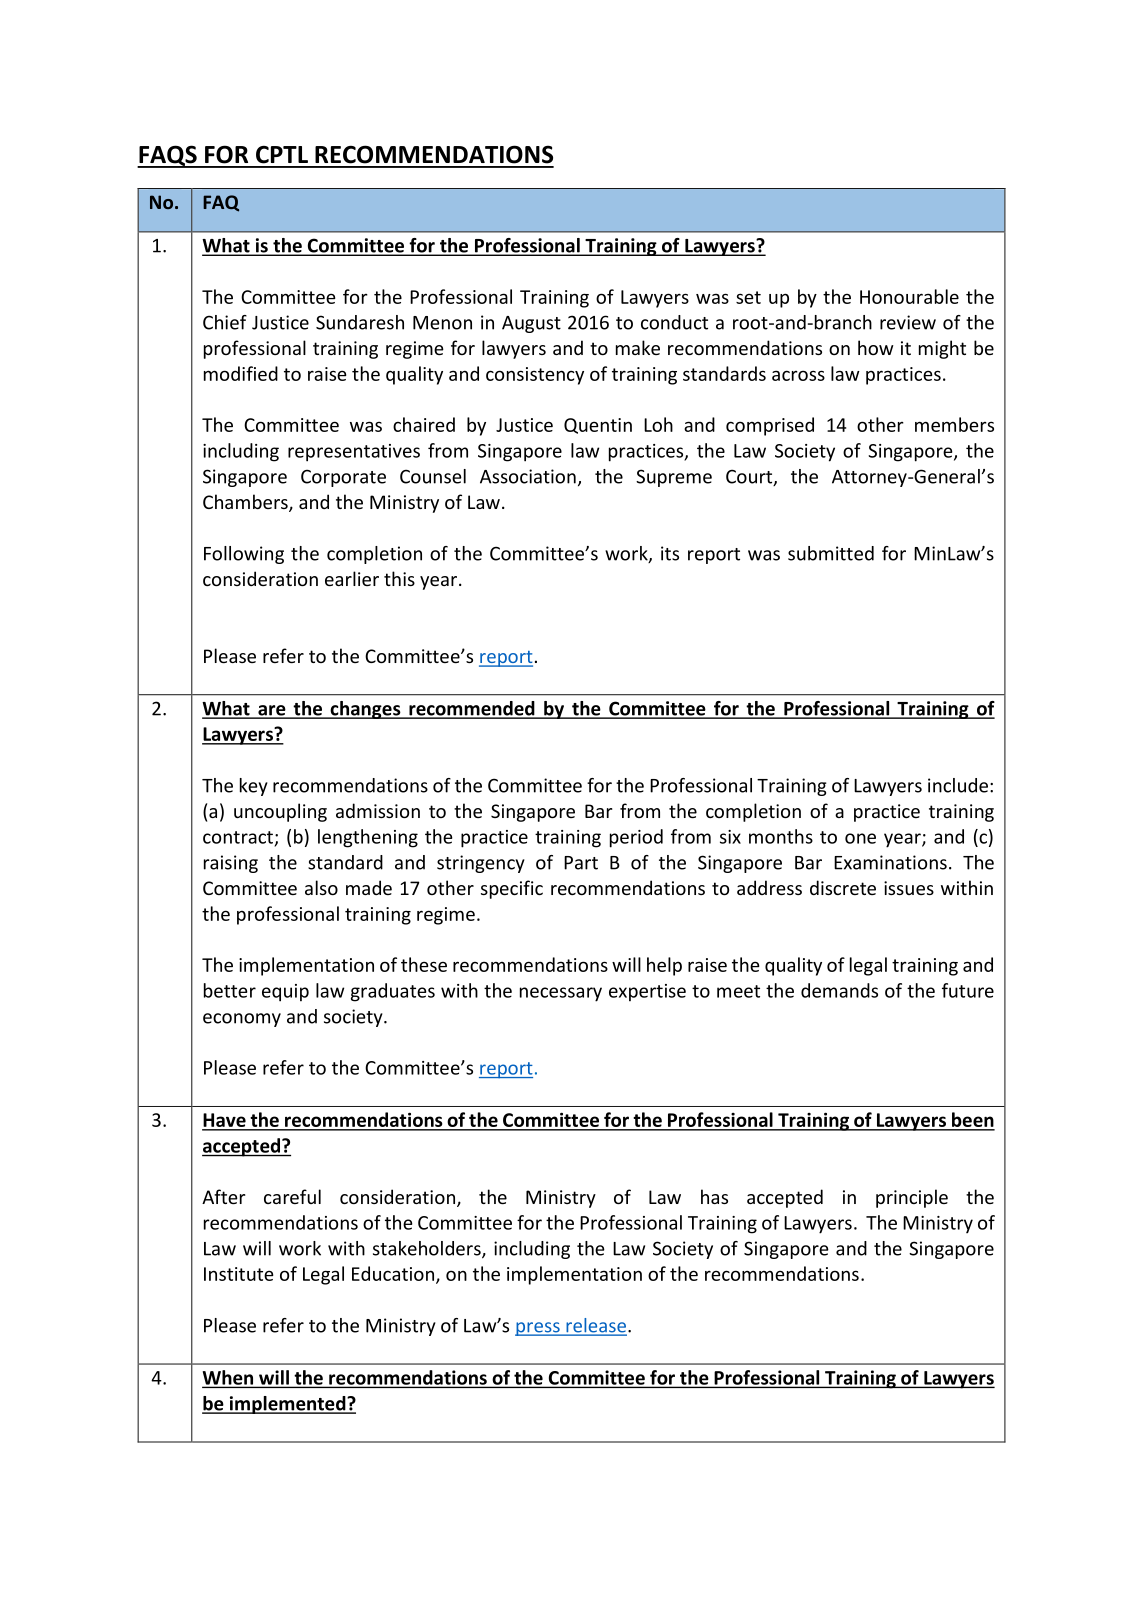  What do you see at coordinates (912, 1198) in the screenshot?
I see `principle` at bounding box center [912, 1198].
